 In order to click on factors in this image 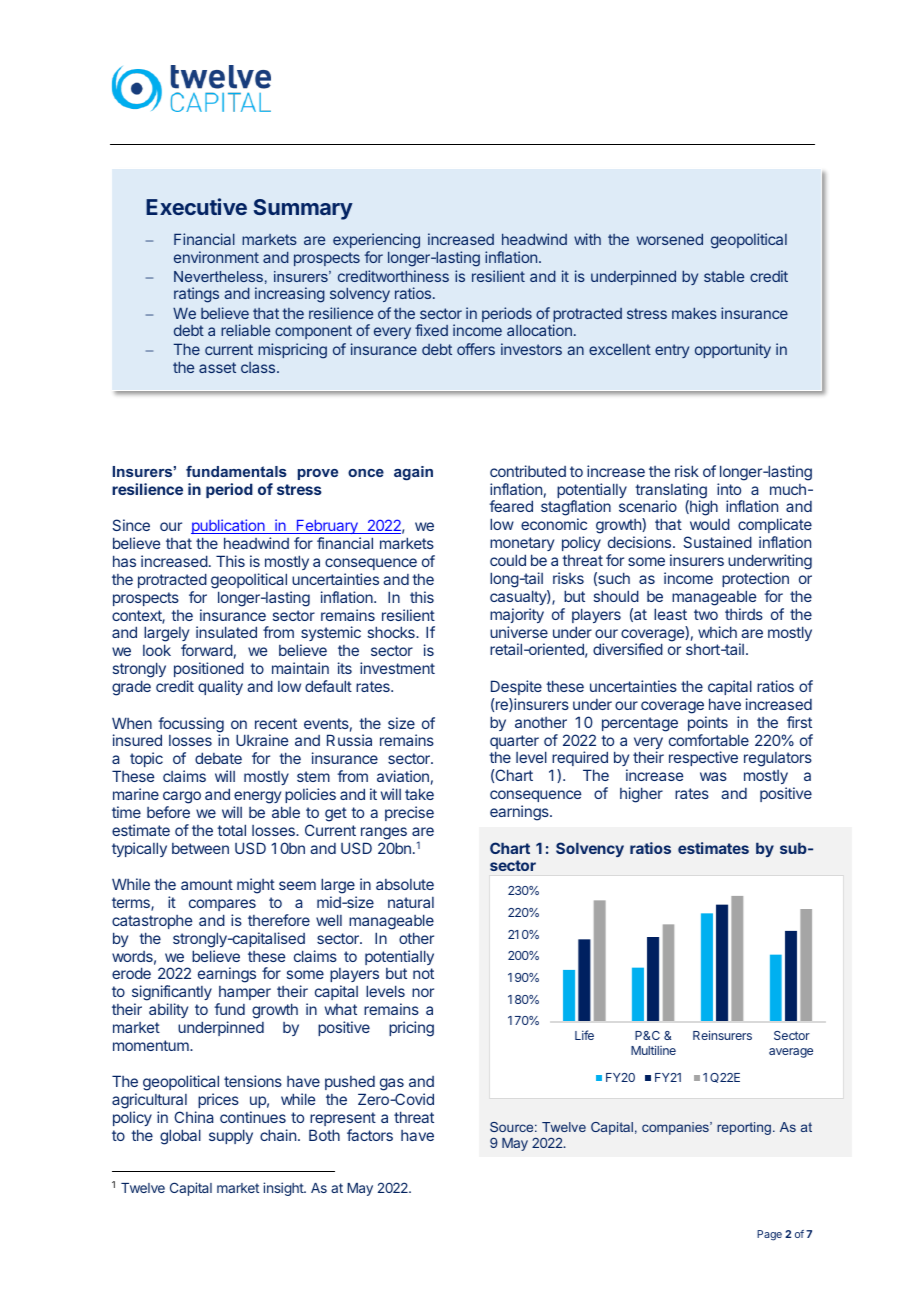, I will do `click(370, 1135)`.
